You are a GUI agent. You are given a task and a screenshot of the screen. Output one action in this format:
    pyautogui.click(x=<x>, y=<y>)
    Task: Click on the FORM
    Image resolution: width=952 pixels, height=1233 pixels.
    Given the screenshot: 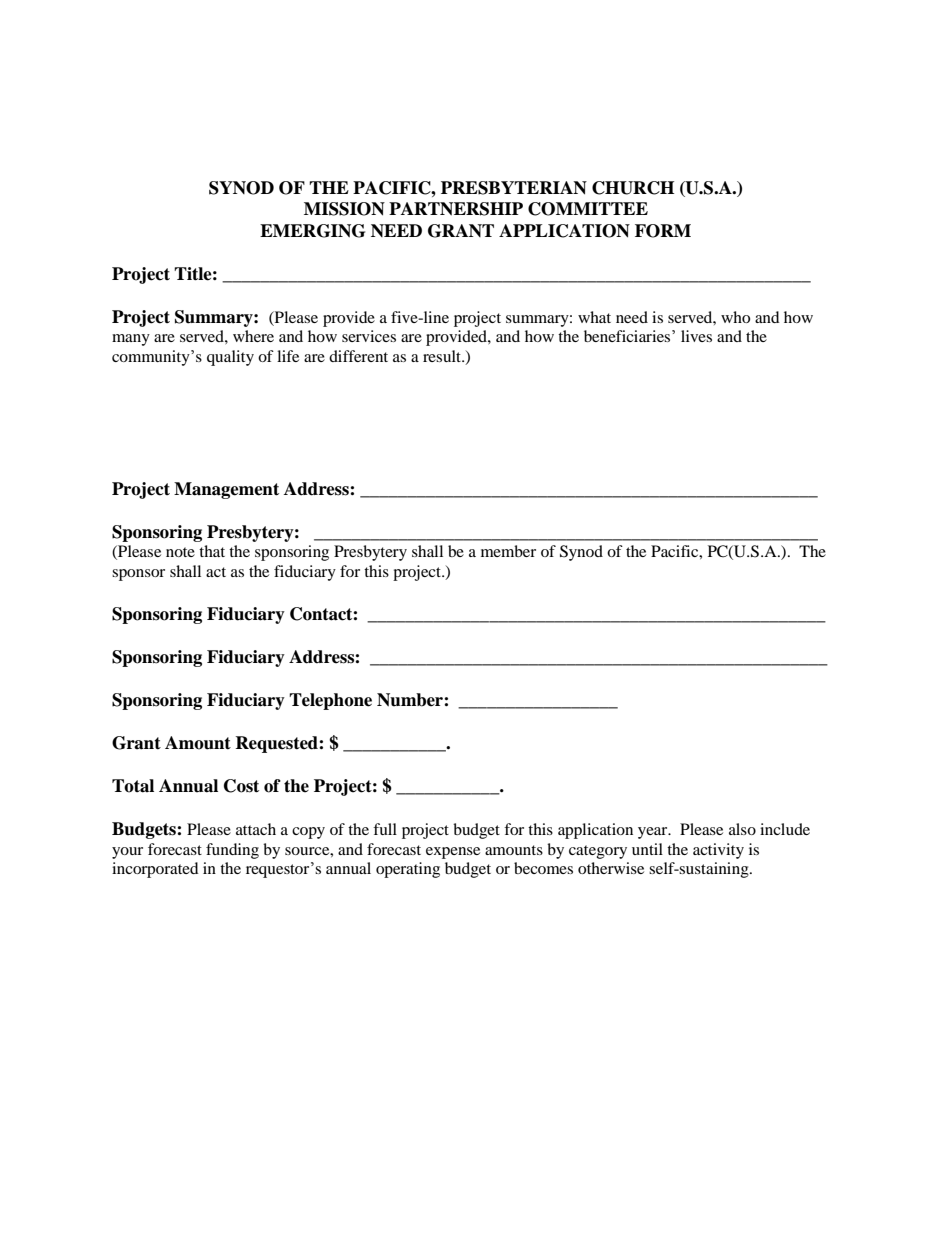 What is the action you would take?
    pyautogui.click(x=663, y=231)
